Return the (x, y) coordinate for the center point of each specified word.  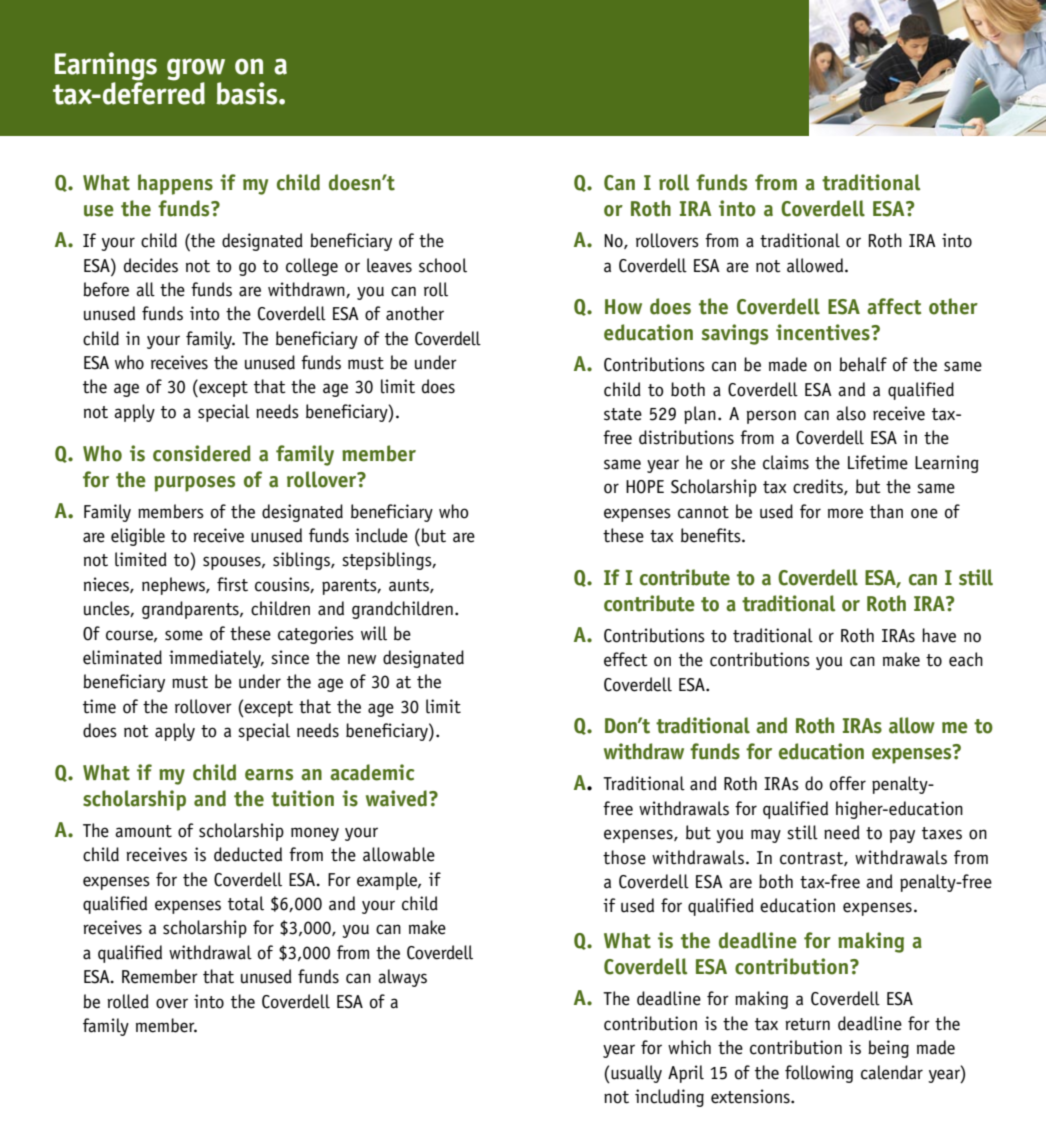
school (443, 265)
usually (635, 1074)
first (232, 584)
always (402, 978)
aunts (410, 586)
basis (248, 93)
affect (894, 306)
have (939, 635)
